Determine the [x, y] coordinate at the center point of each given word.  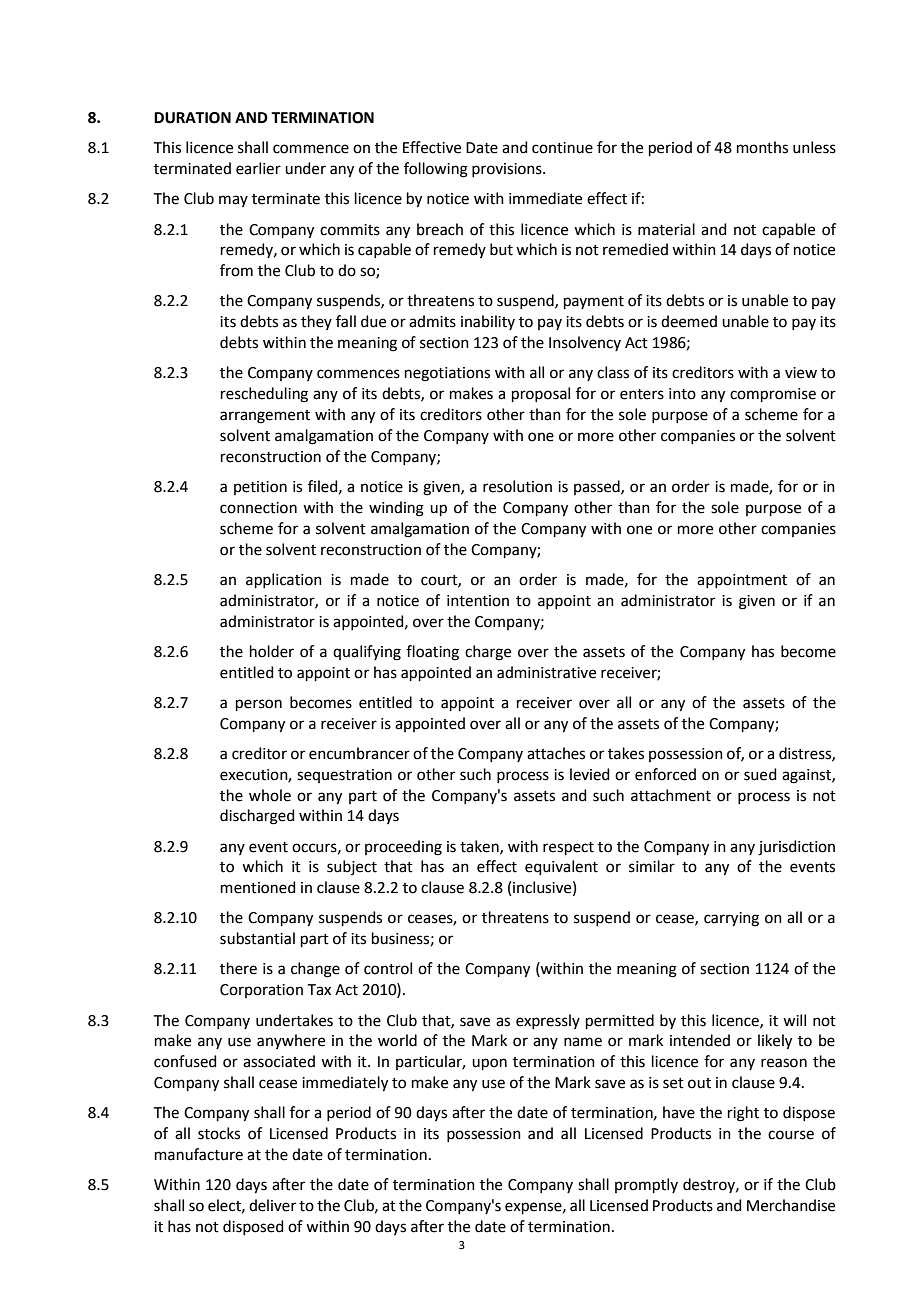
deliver [272, 1205]
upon [489, 1064]
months [762, 147]
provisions [508, 170]
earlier [258, 168]
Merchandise [791, 1205]
